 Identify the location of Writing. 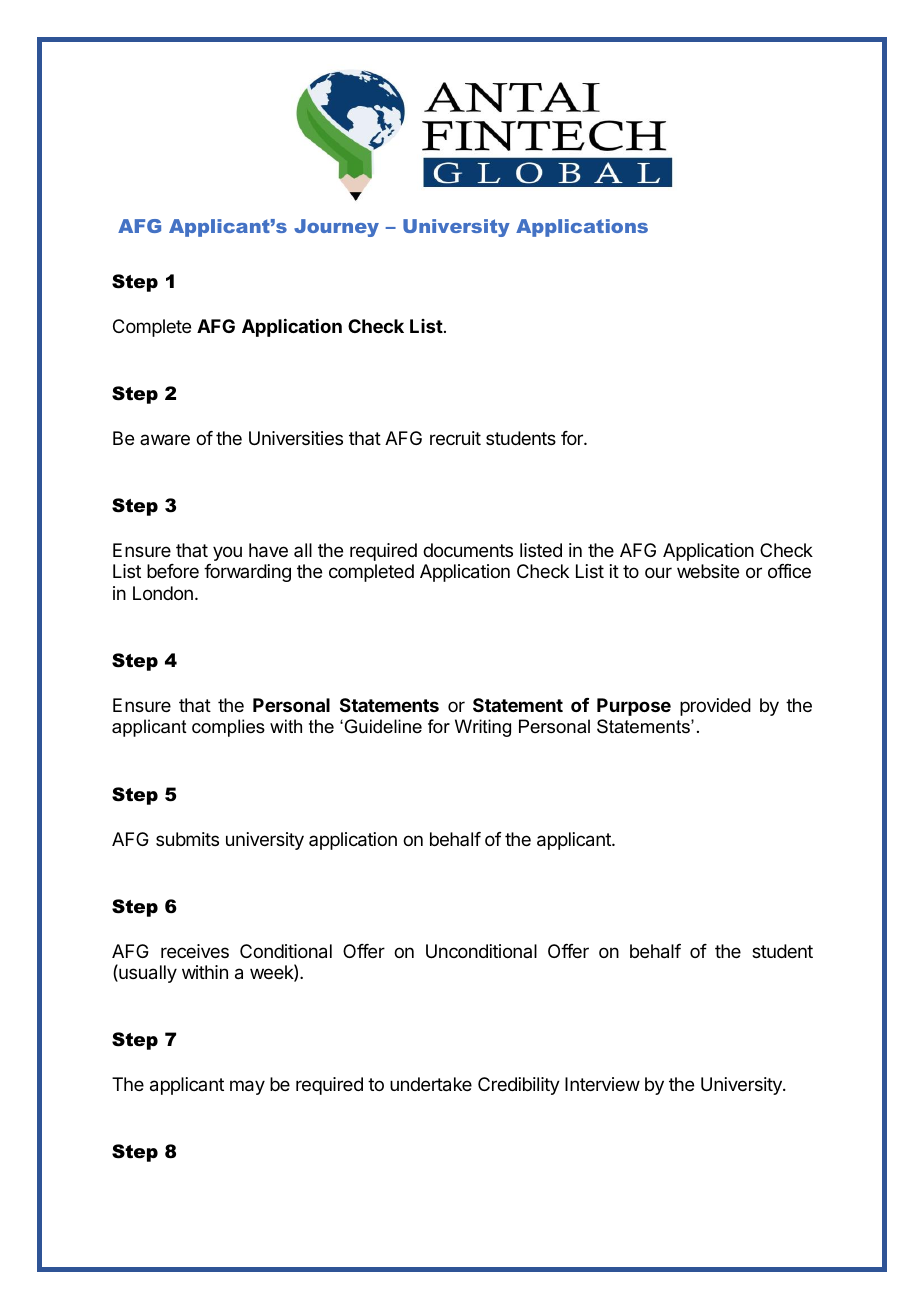
(483, 728).
